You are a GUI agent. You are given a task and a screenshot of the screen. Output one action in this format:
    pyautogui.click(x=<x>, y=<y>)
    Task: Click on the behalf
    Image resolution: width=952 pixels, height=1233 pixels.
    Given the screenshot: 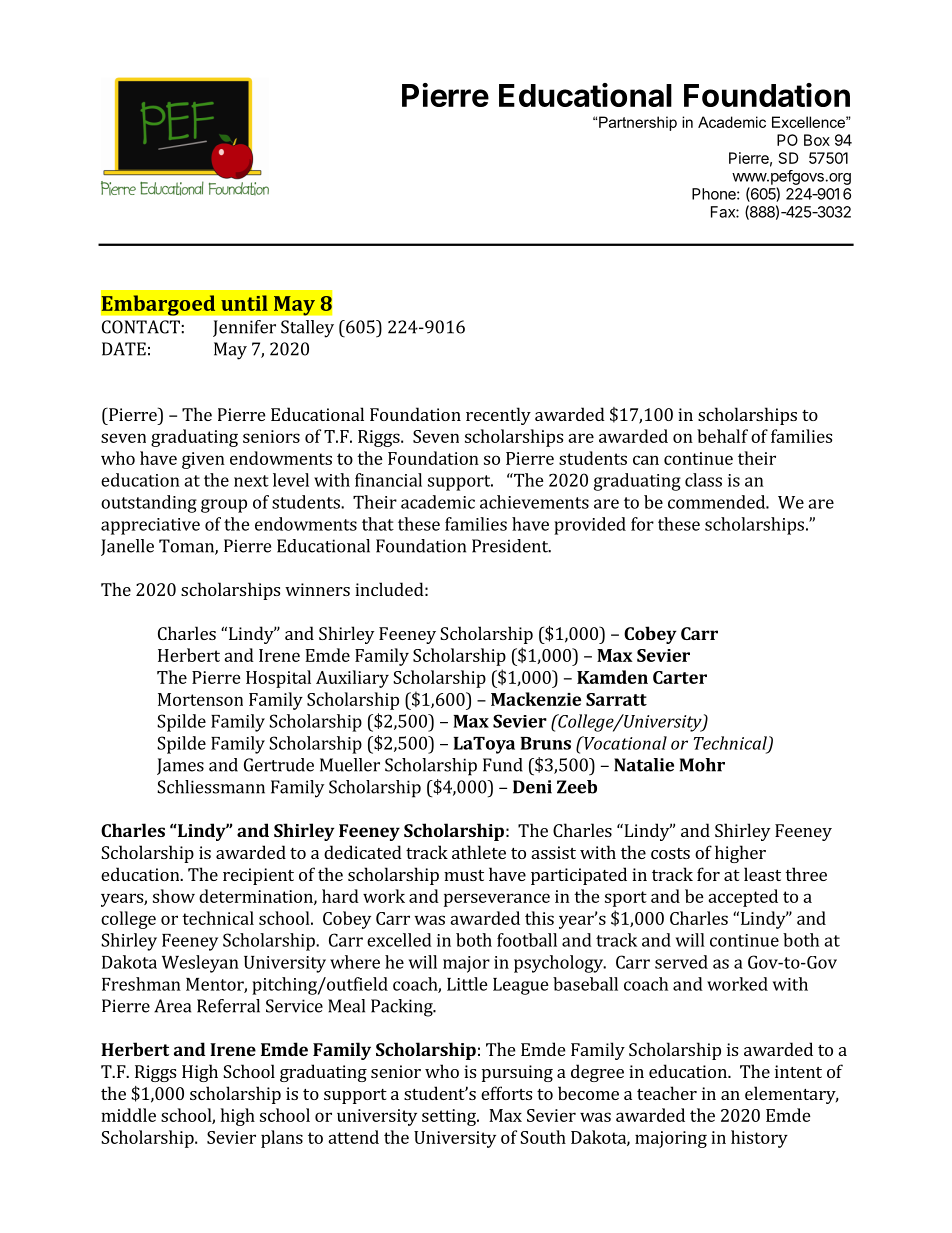 What is the action you would take?
    pyautogui.click(x=722, y=436)
